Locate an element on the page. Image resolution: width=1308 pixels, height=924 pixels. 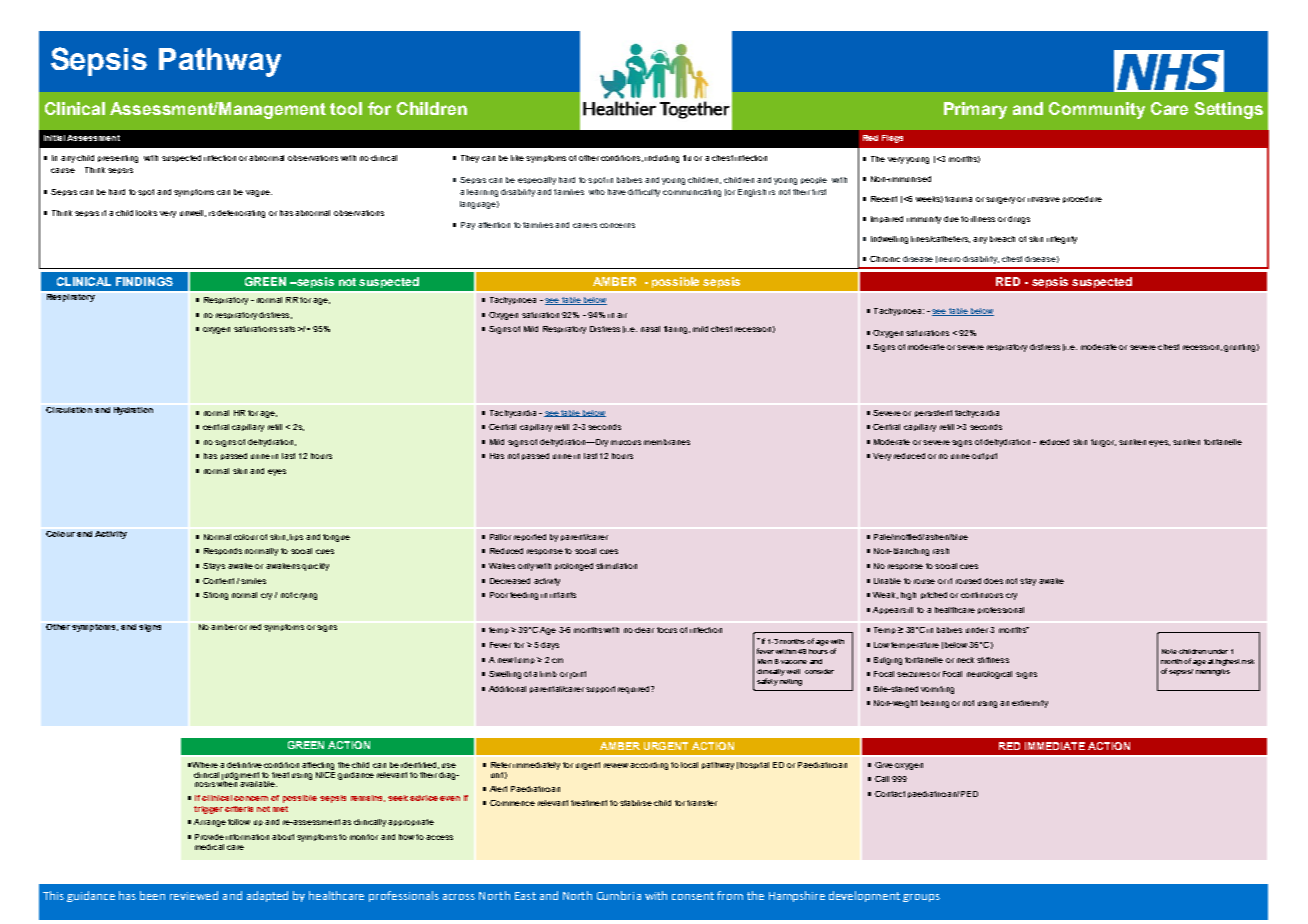
extremity is located at coordinates (1030, 704).
